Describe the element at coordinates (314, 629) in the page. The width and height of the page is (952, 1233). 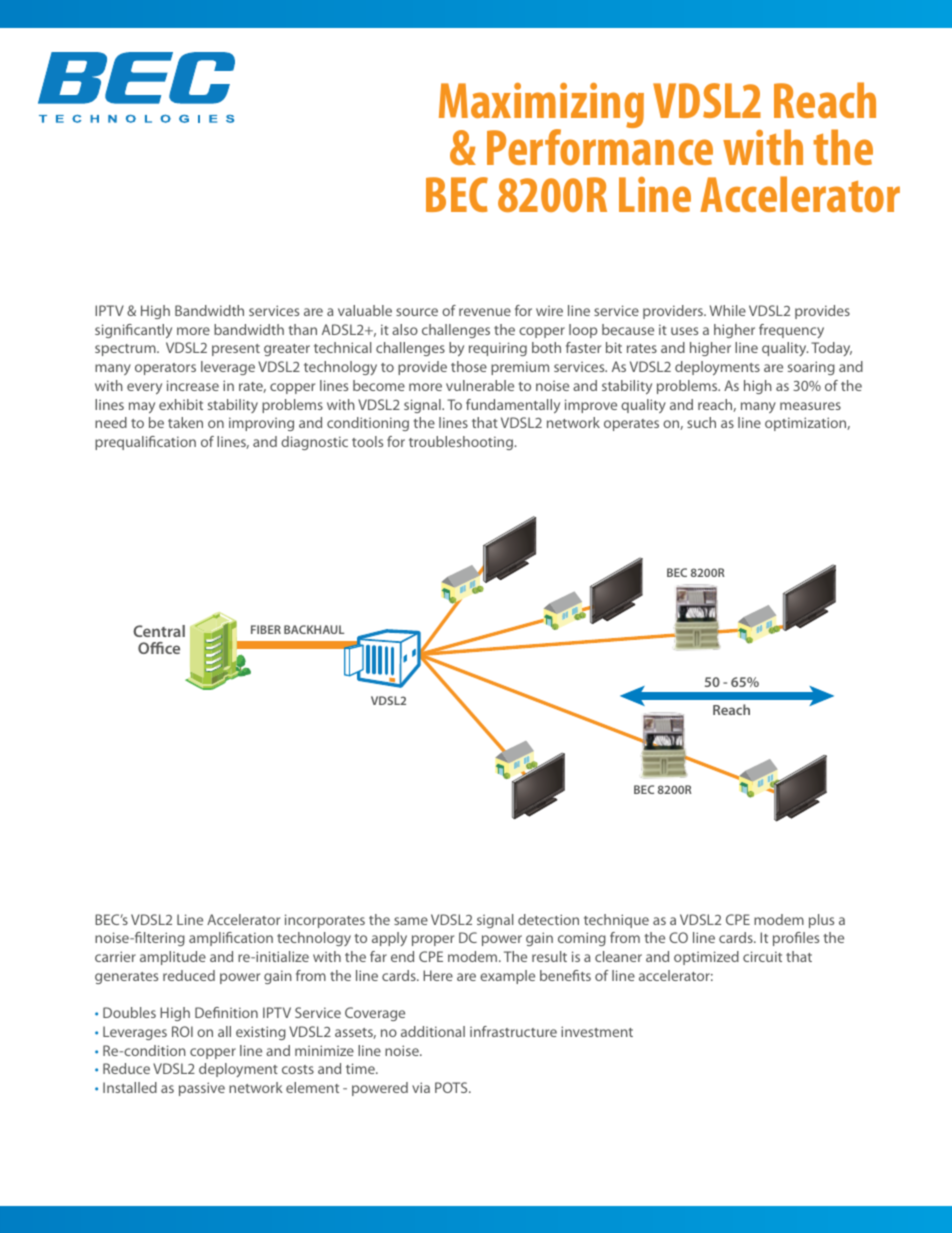
I see `BACKHAUL` at that location.
